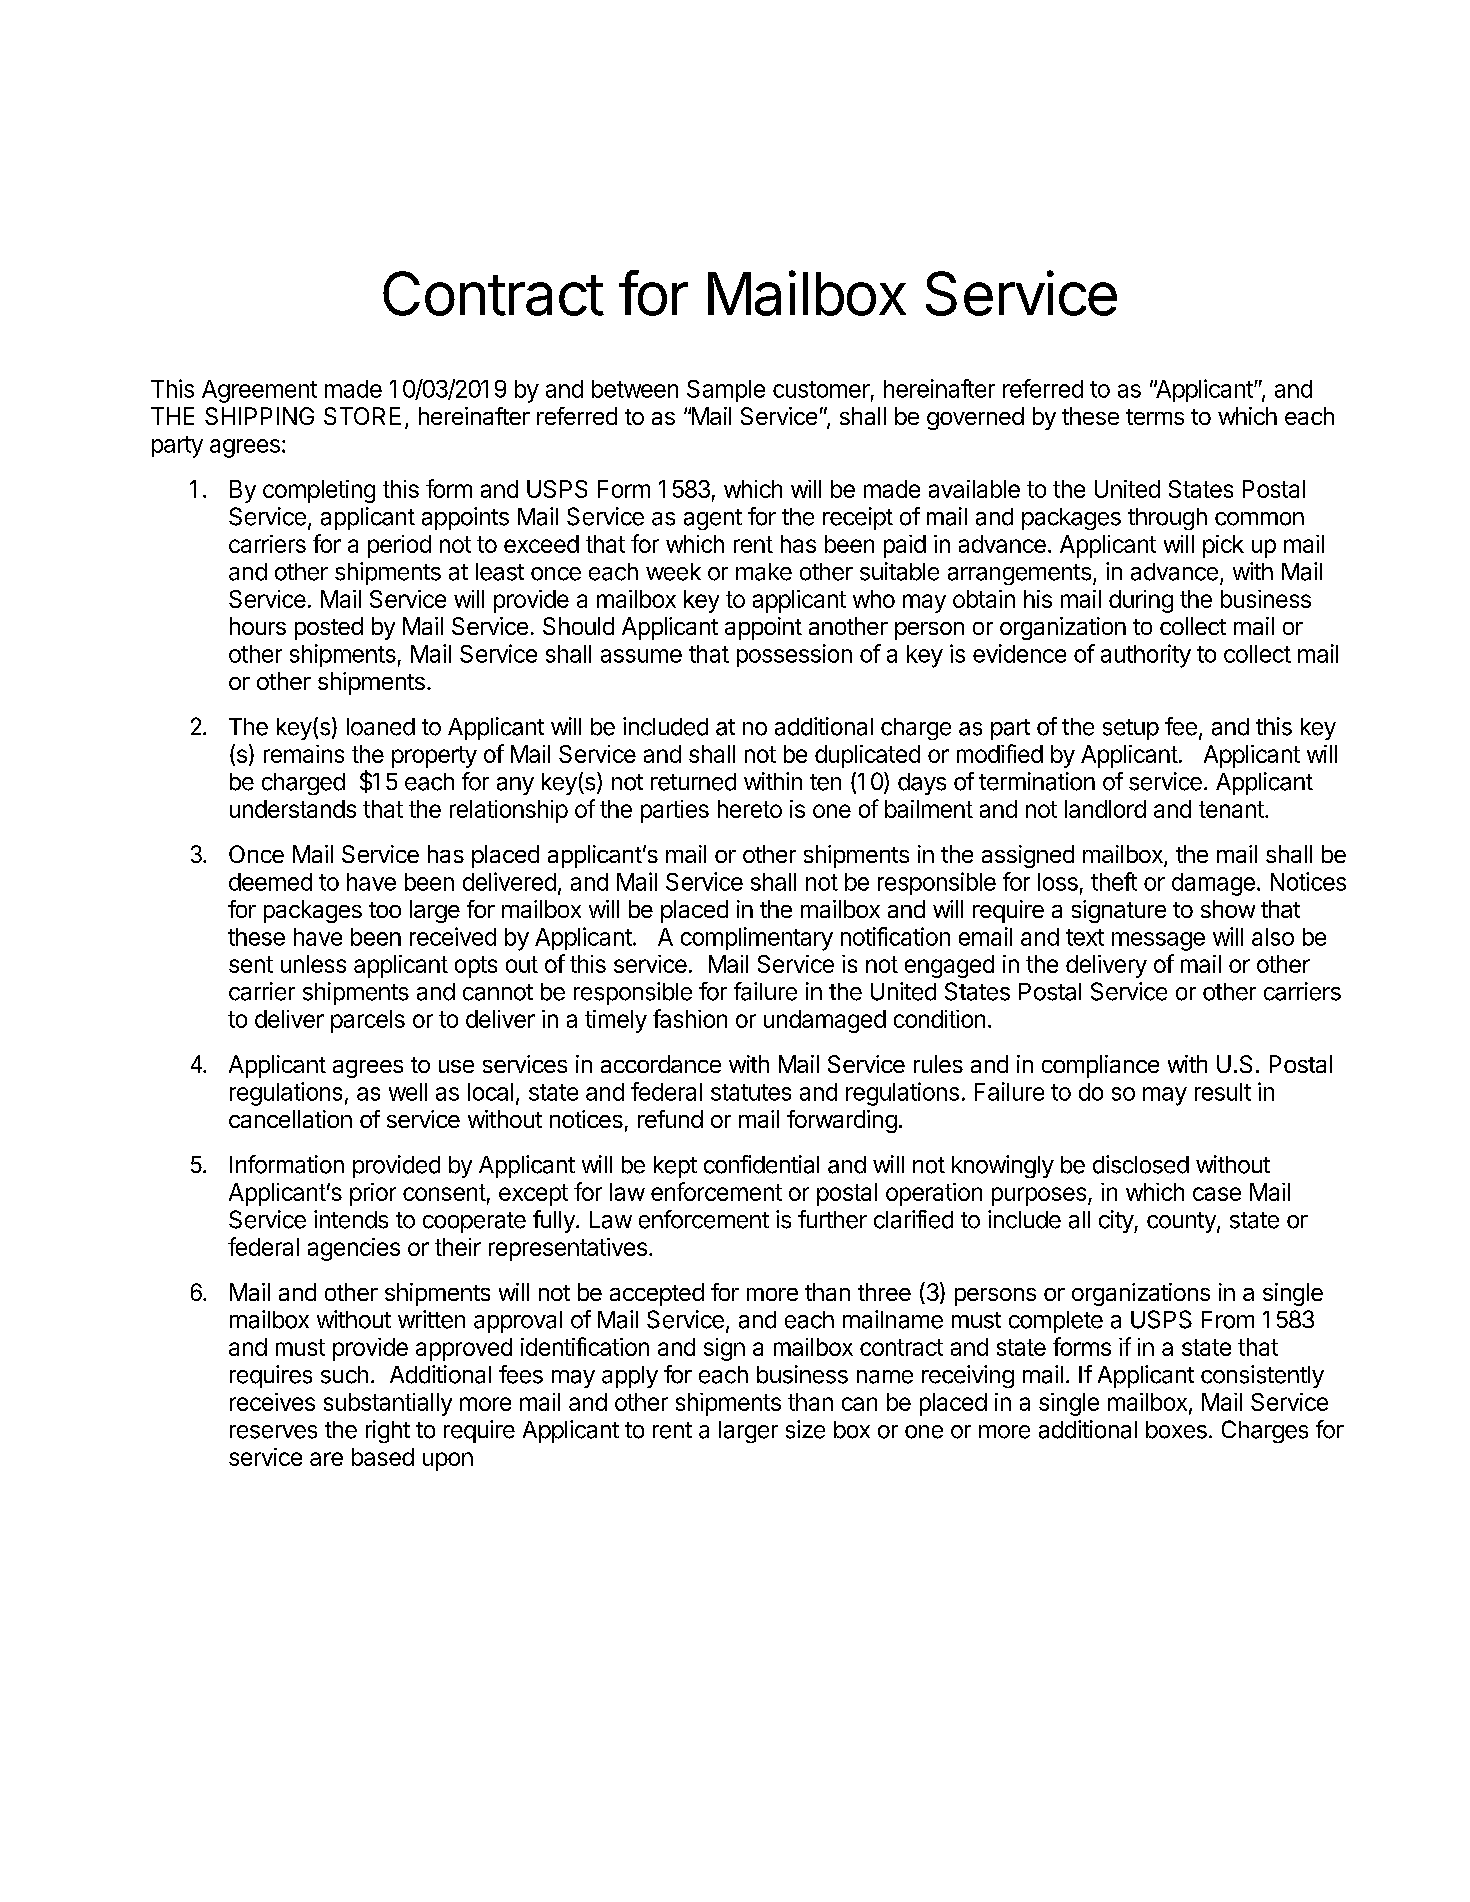 This screenshot has height=1902, width=1470. I want to click on property, so click(434, 757).
